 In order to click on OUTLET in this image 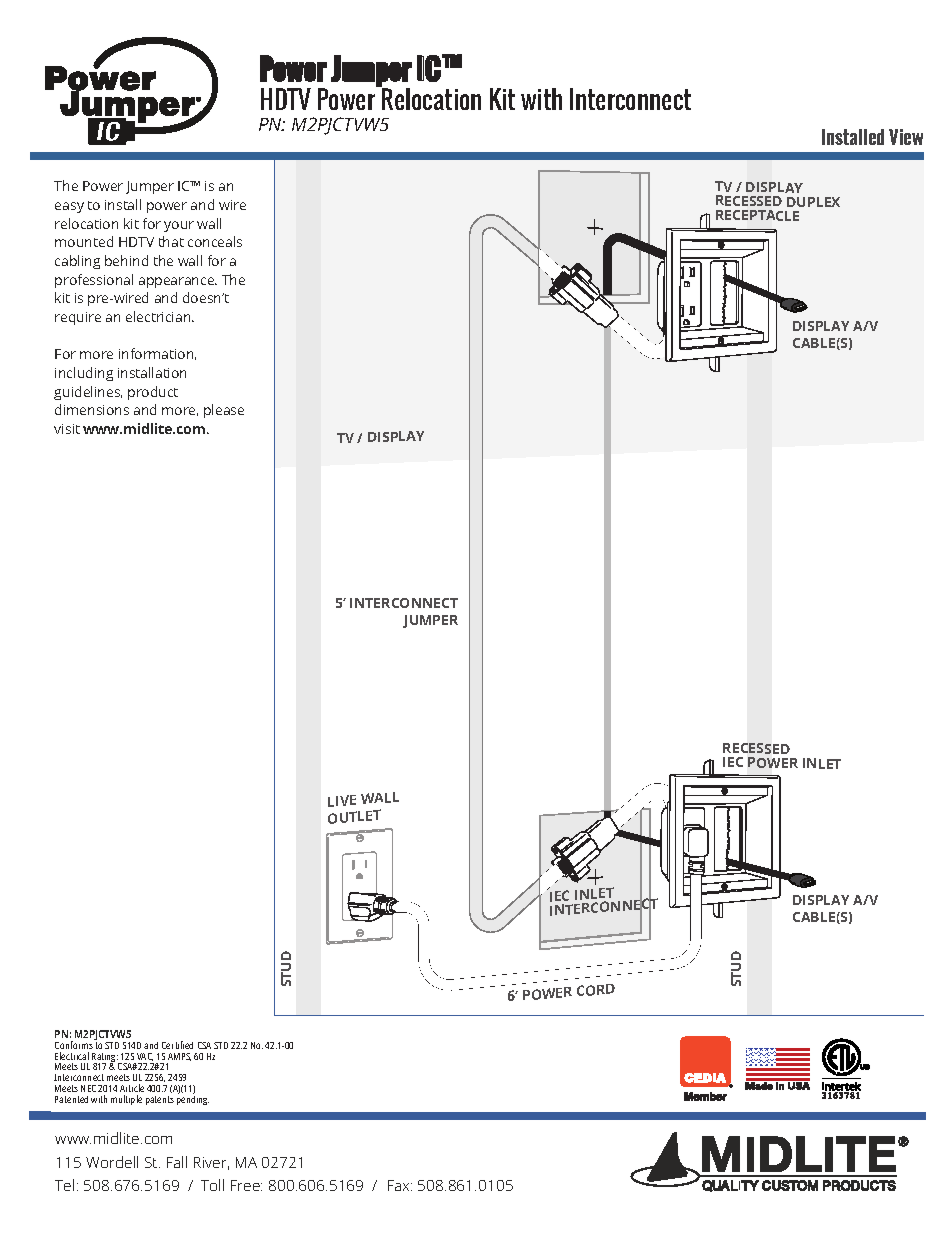, I will do `click(354, 816)`.
